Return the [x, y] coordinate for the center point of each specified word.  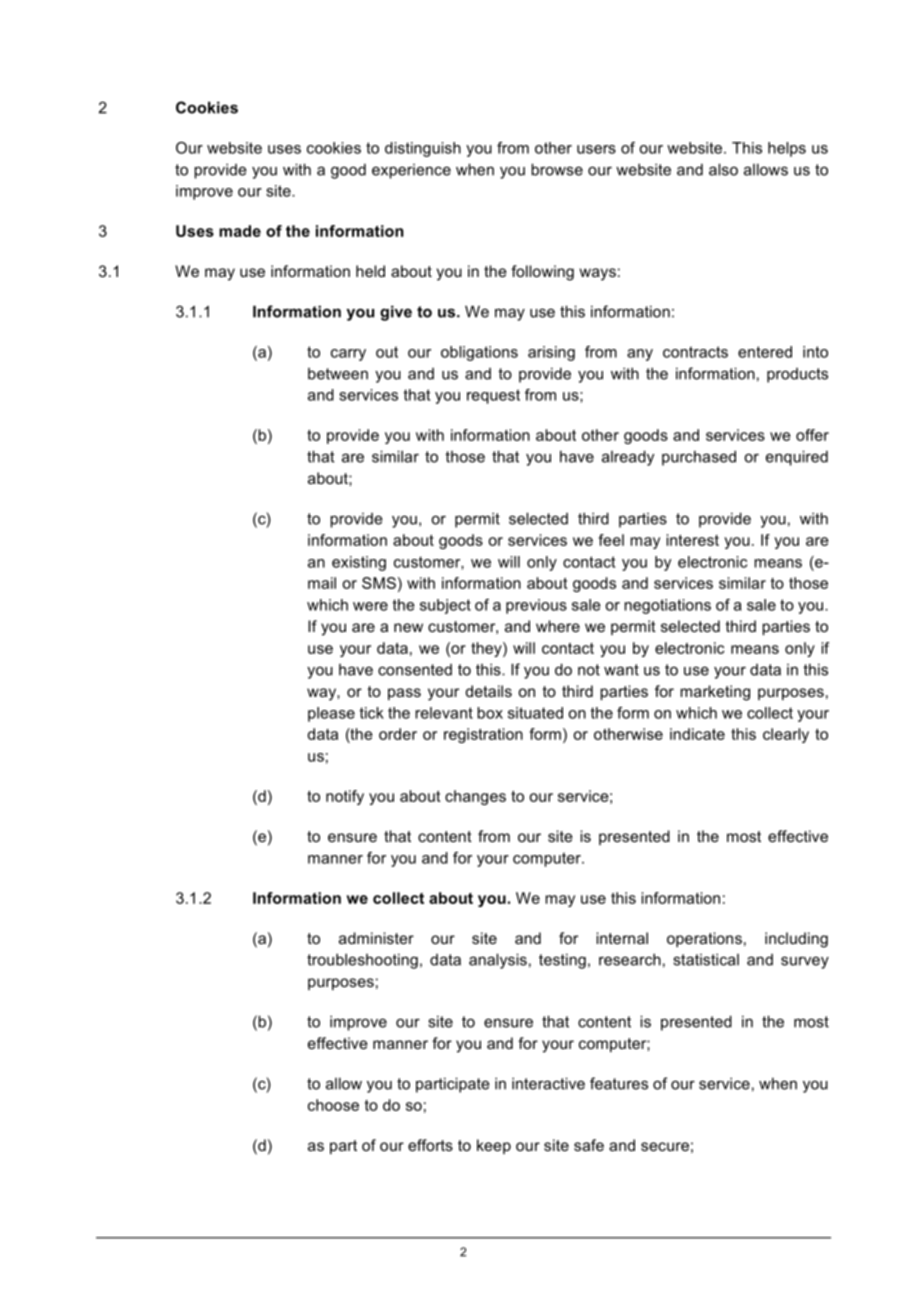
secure [665, 1146]
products [797, 375]
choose [333, 1105]
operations [704, 939]
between [338, 374]
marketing [715, 693]
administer [376, 938]
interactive [548, 1083]
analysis [498, 961]
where [558, 626]
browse [557, 169]
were [370, 606]
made [240, 231]
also [723, 169]
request [493, 396]
